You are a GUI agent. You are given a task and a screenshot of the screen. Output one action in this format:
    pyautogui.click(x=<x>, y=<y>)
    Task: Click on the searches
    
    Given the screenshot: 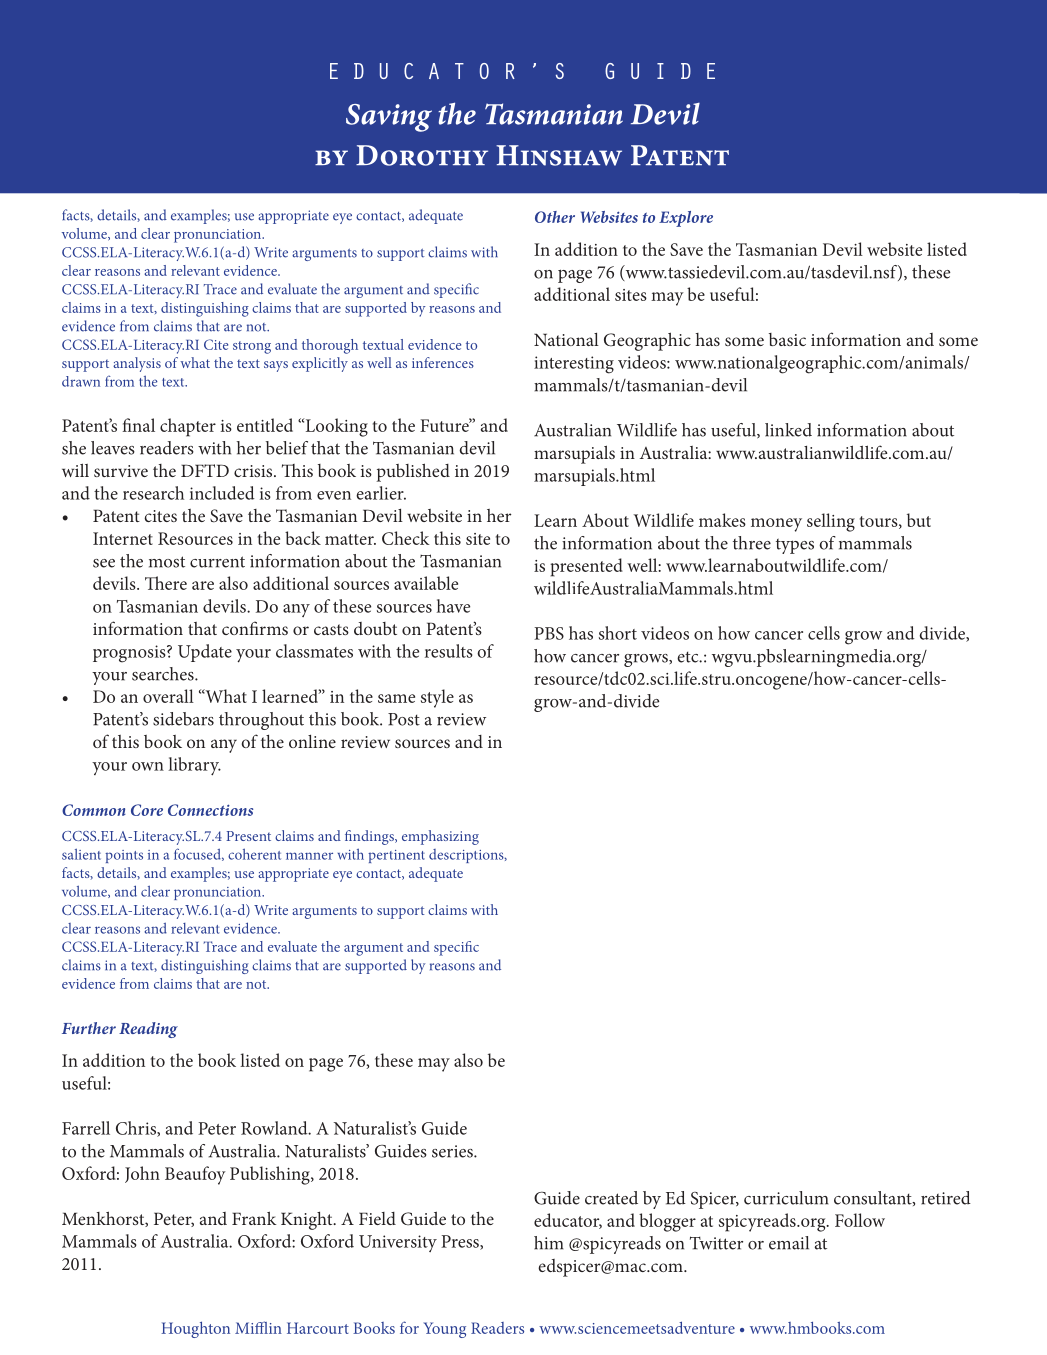 What is the action you would take?
    pyautogui.click(x=164, y=674)
